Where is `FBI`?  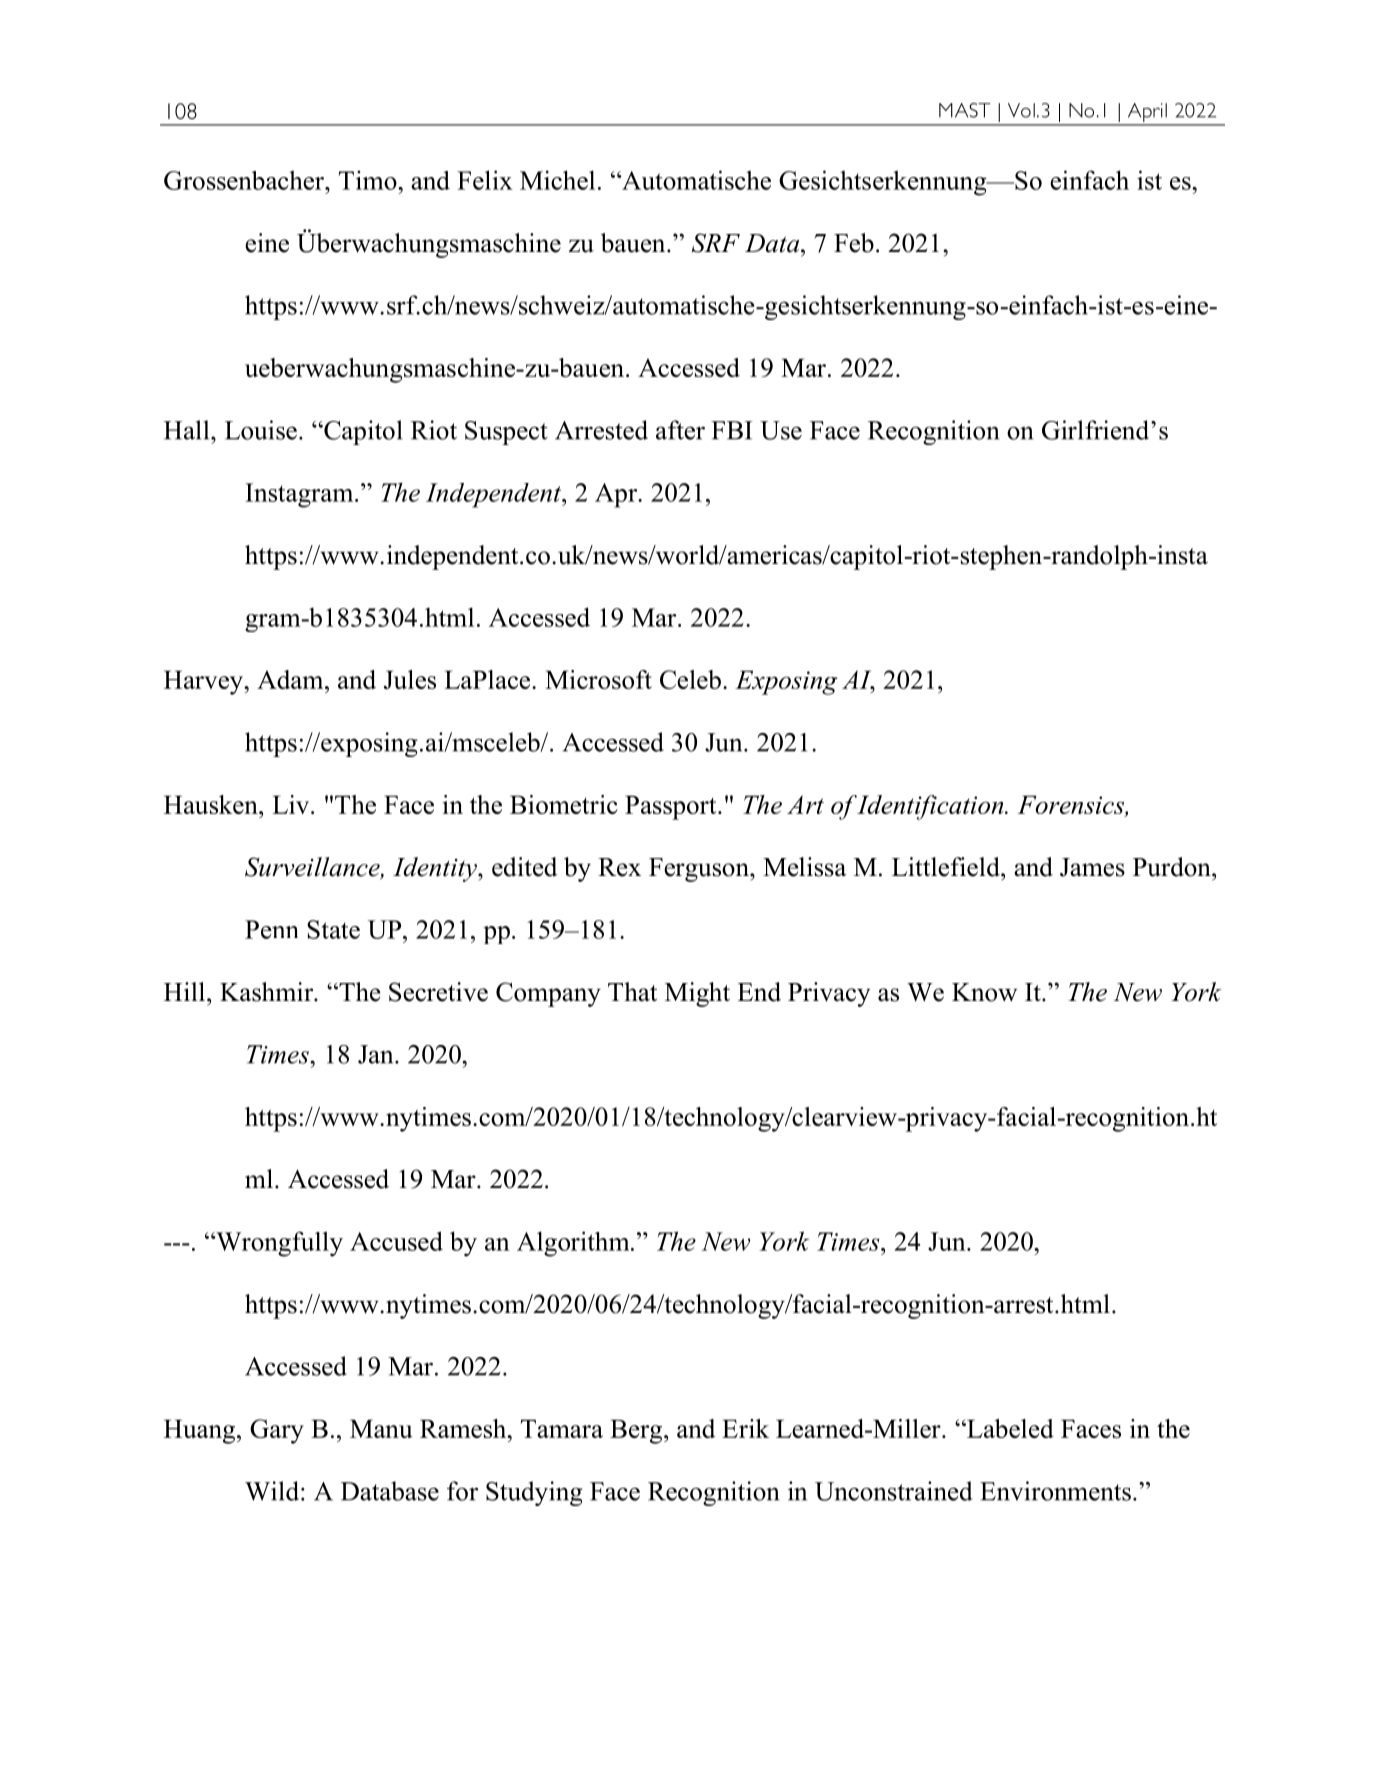 FBI is located at coordinates (731, 430).
